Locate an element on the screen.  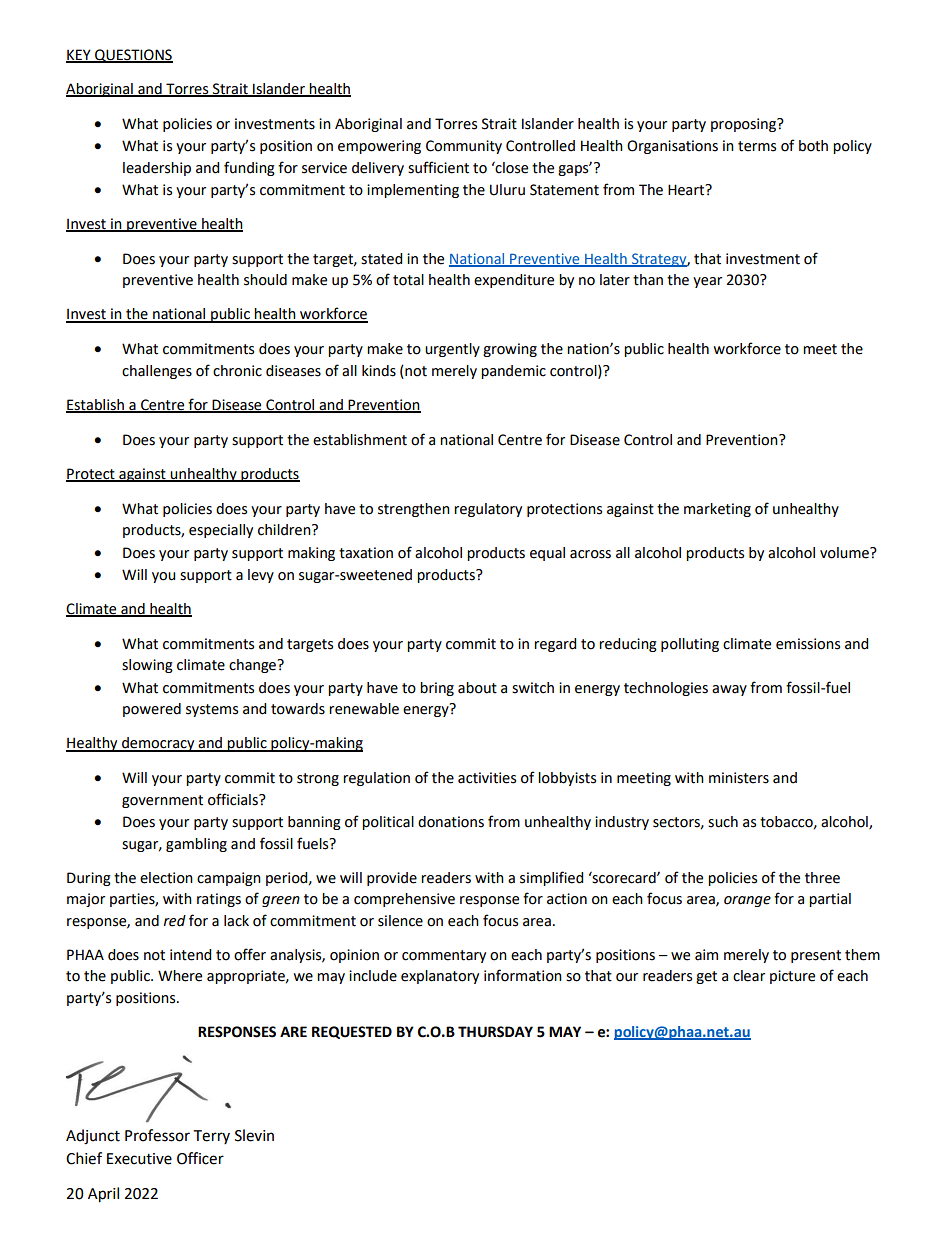
marketing is located at coordinates (717, 510).
